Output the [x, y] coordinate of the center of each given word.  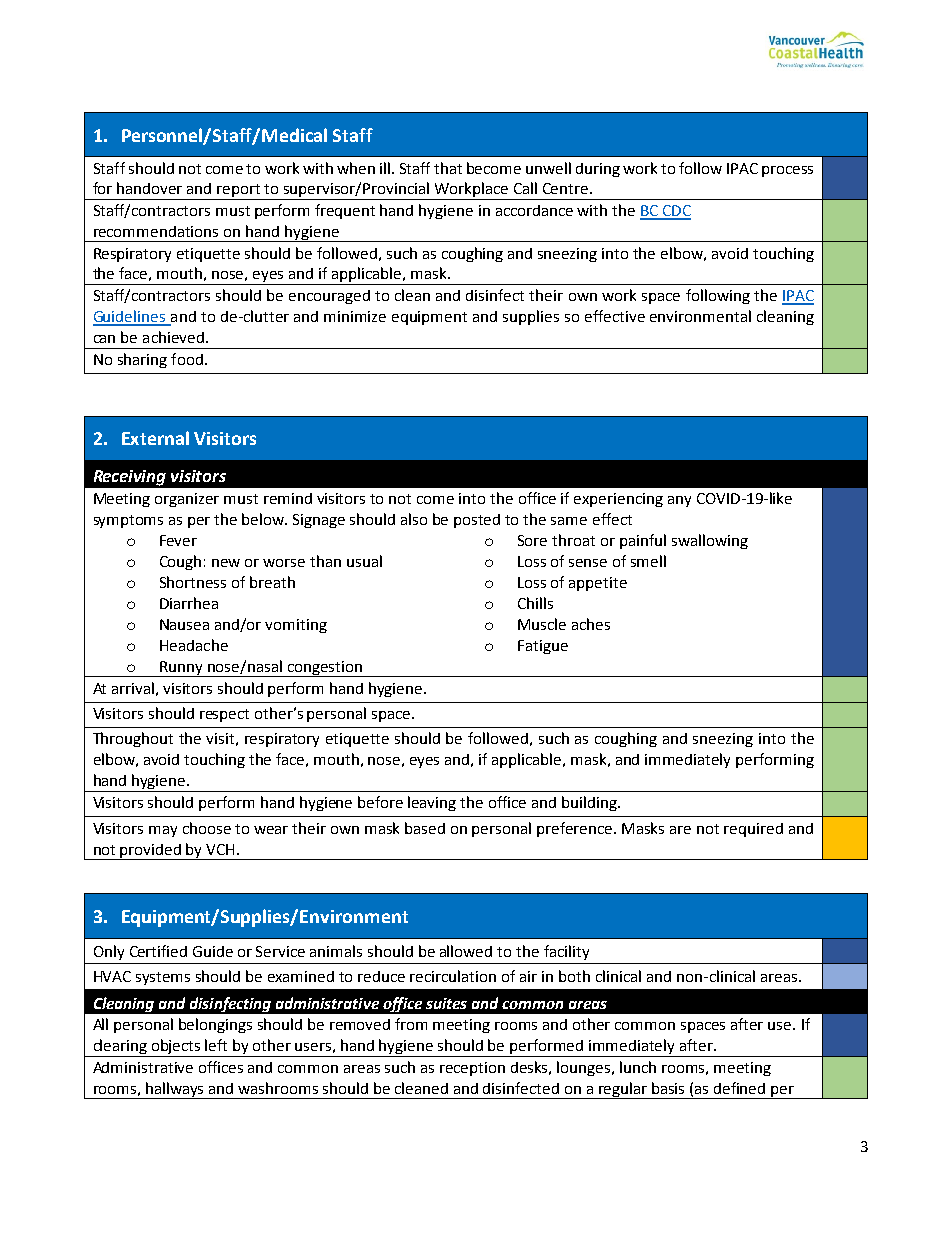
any [679, 501]
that [448, 168]
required [753, 830]
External [155, 438]
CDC [676, 212]
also [414, 519]
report [239, 192]
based [425, 828]
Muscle [542, 624]
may [163, 831]
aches [591, 624]
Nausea [184, 624]
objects [177, 1048]
